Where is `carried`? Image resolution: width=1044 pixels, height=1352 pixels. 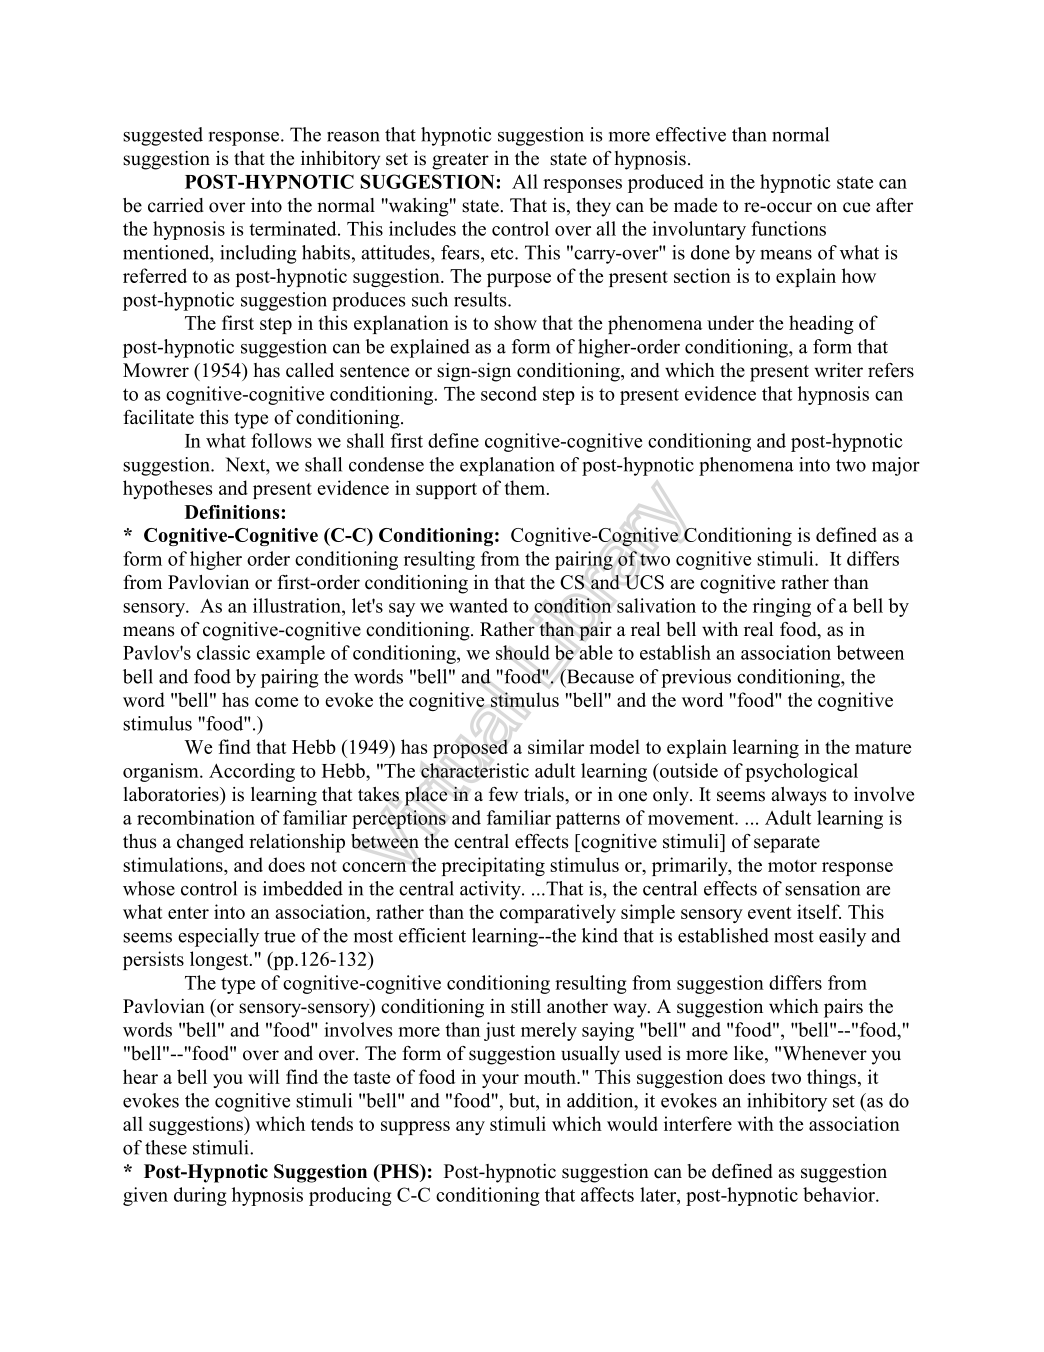
carried is located at coordinates (176, 205).
